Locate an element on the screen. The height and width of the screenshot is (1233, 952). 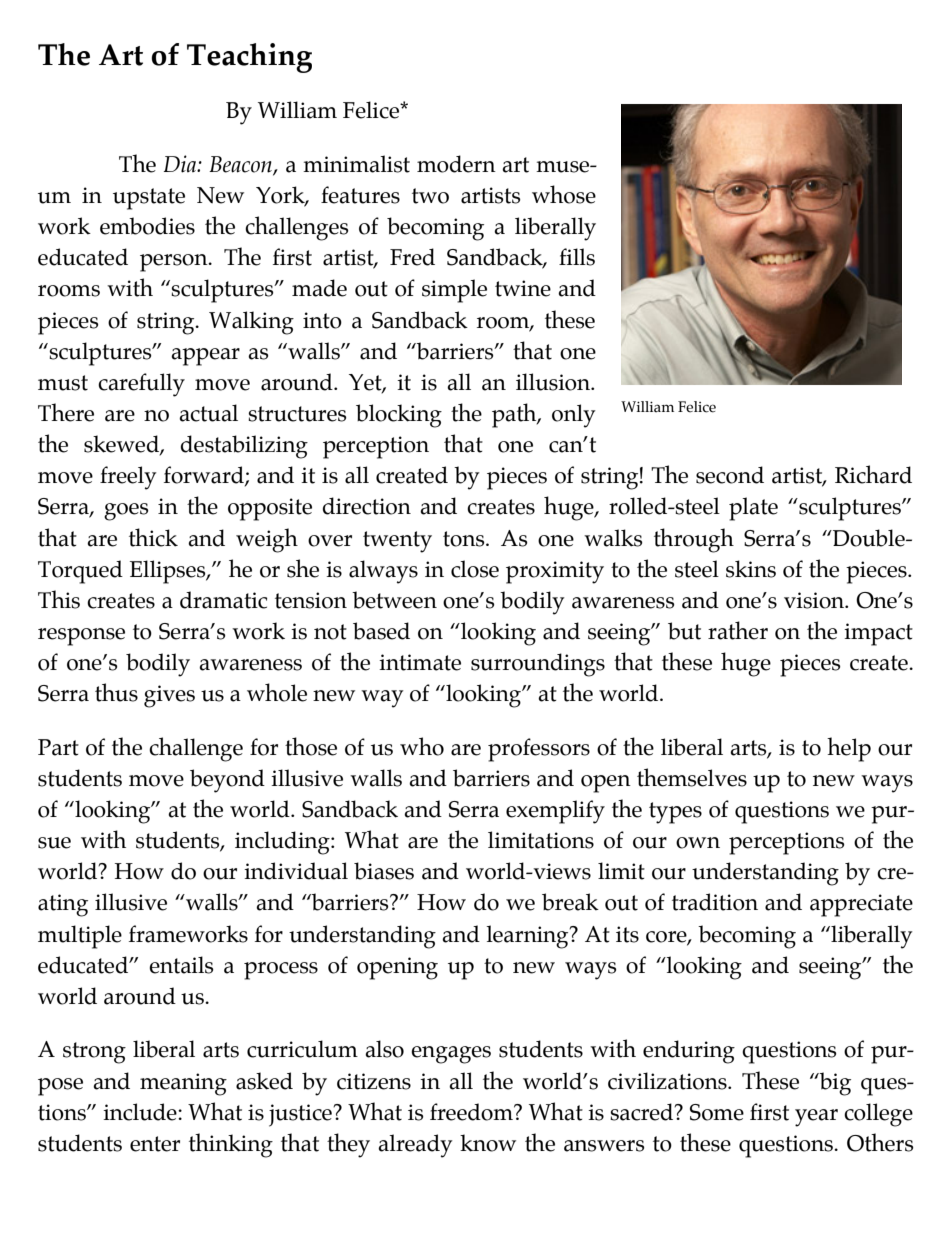
whose is located at coordinates (564, 194).
